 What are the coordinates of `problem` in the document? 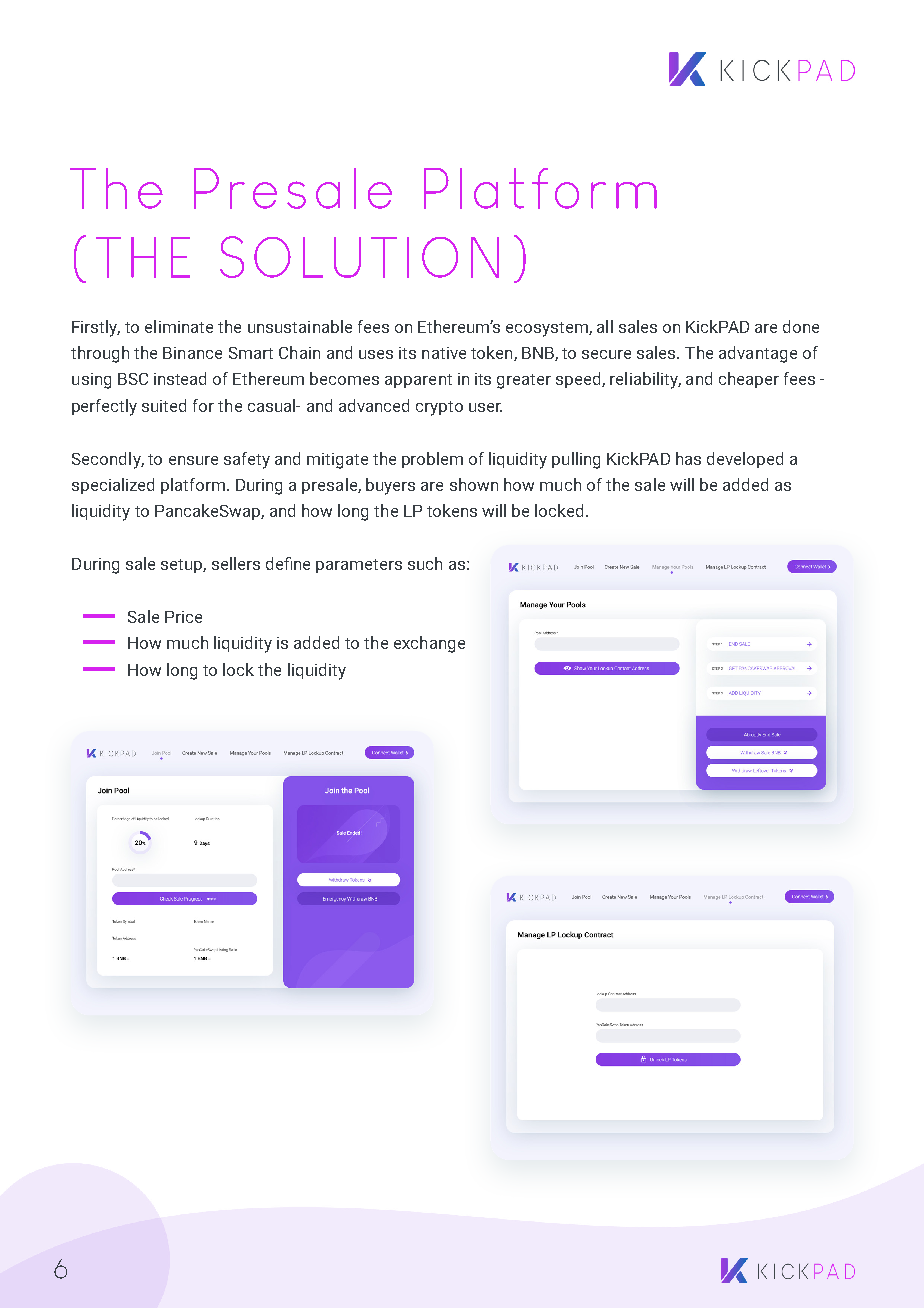 It's located at (432, 460).
